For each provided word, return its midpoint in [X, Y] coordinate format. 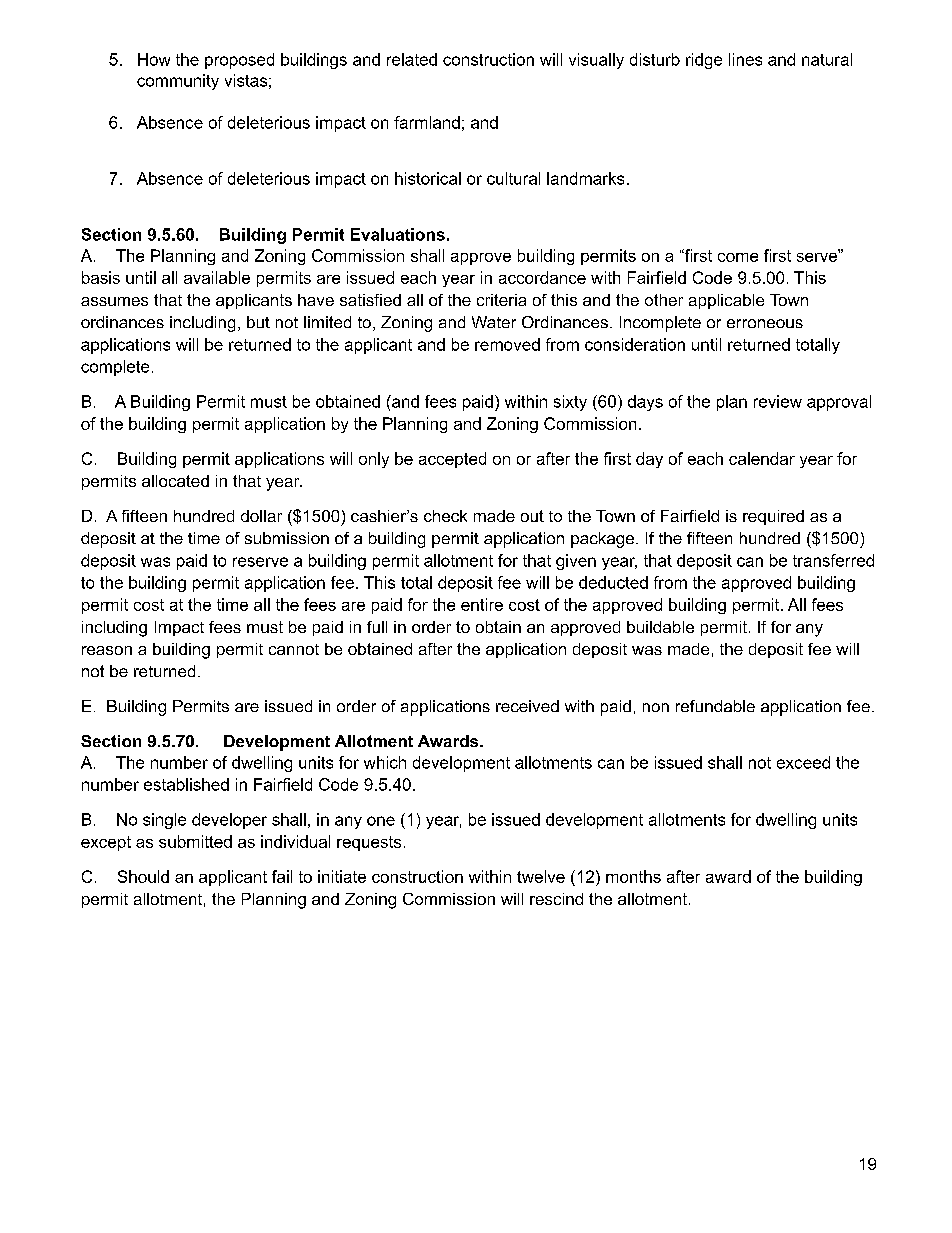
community [178, 82]
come [738, 257]
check [445, 516]
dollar [261, 516]
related [412, 59]
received [527, 706]
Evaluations [398, 234]
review [778, 401]
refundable [715, 706]
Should [143, 876]
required [773, 517]
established [186, 784]
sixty [570, 403]
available [217, 277]
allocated [175, 481]
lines [745, 59]
